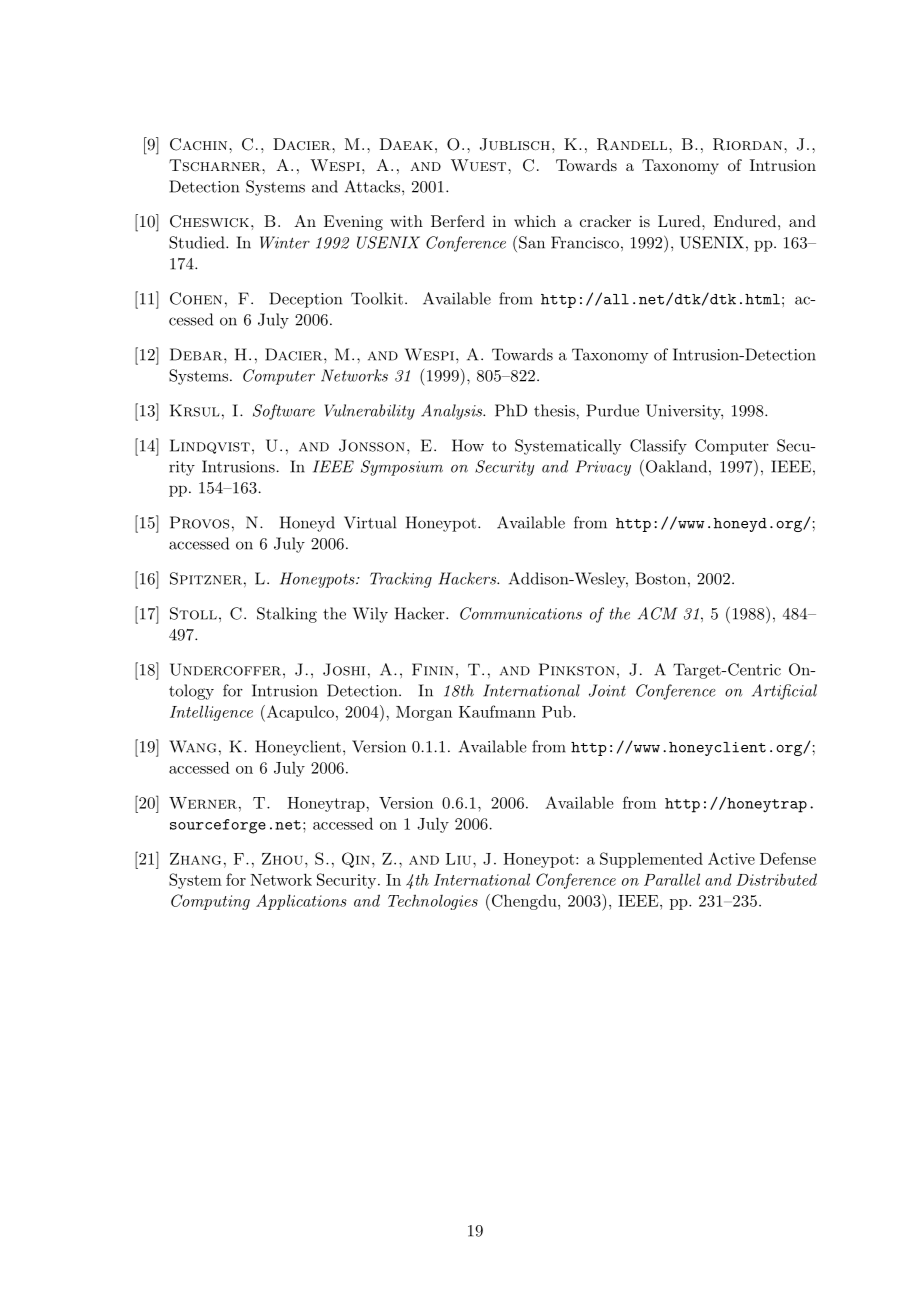 The height and width of the screenshot is (1308, 924). I want to click on Communications, so click(521, 613).
